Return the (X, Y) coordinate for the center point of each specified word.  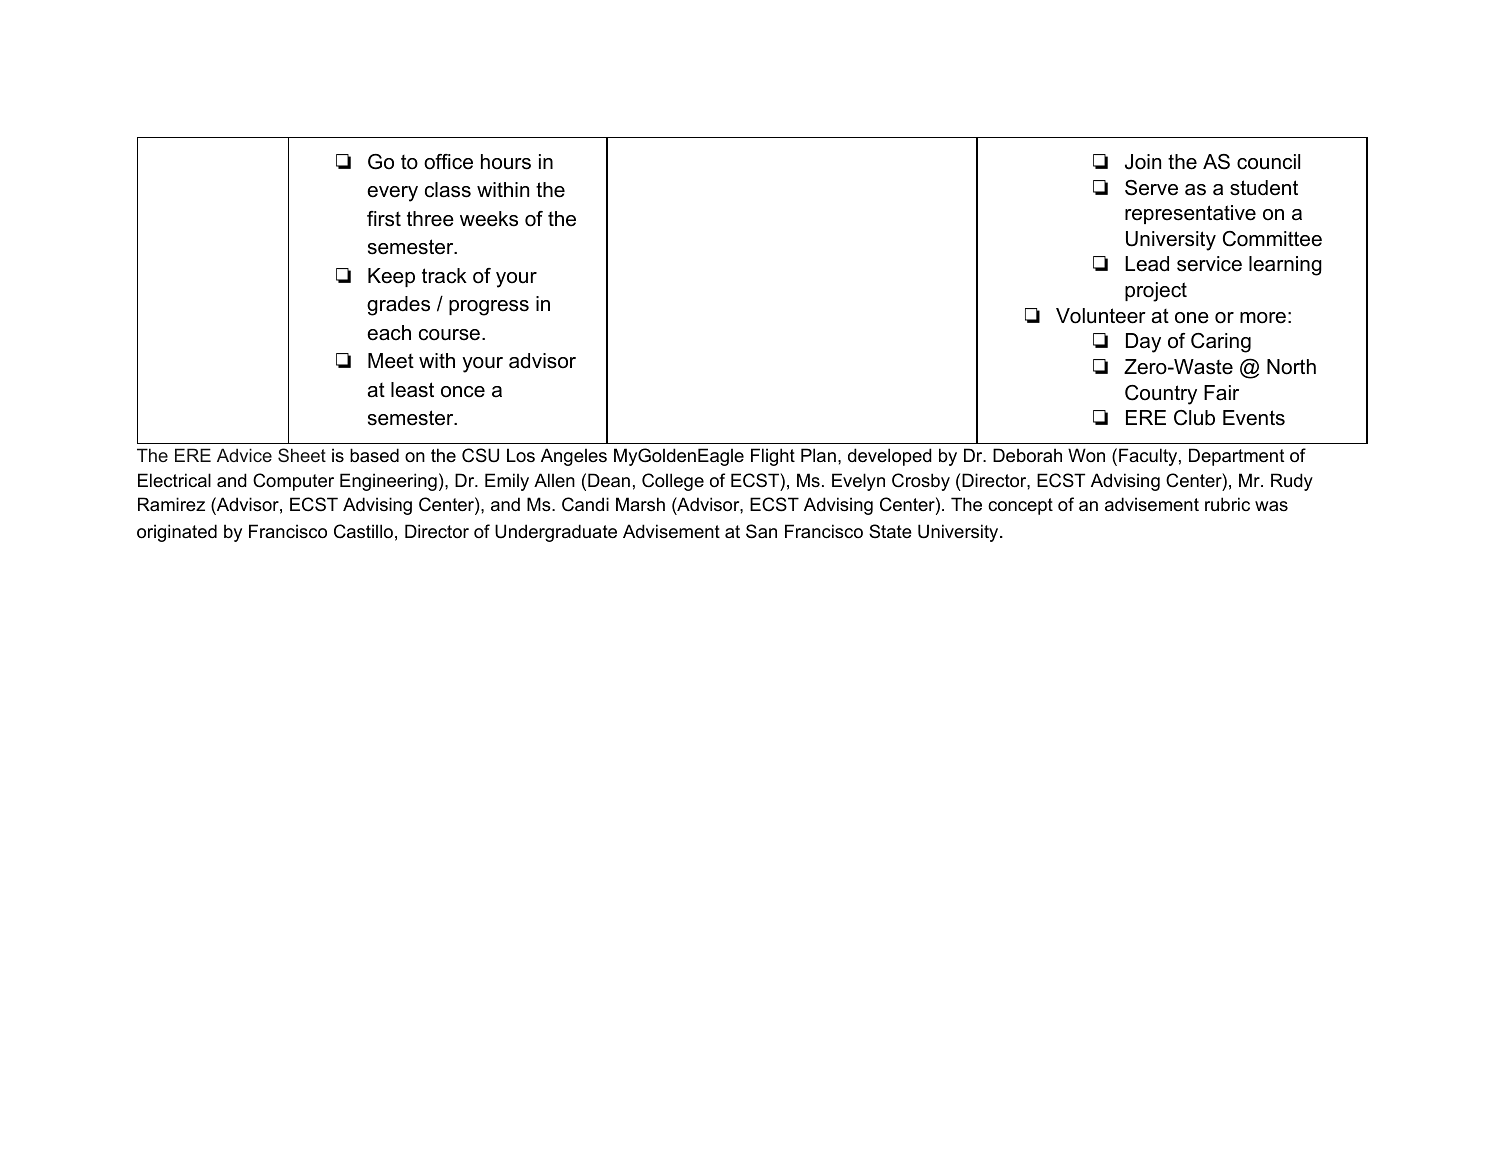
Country (1161, 395)
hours (506, 162)
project (1156, 292)
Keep (391, 277)
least (412, 390)
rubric (1227, 504)
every (392, 194)
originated (177, 533)
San (761, 531)
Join (1143, 162)
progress (489, 308)
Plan (818, 455)
